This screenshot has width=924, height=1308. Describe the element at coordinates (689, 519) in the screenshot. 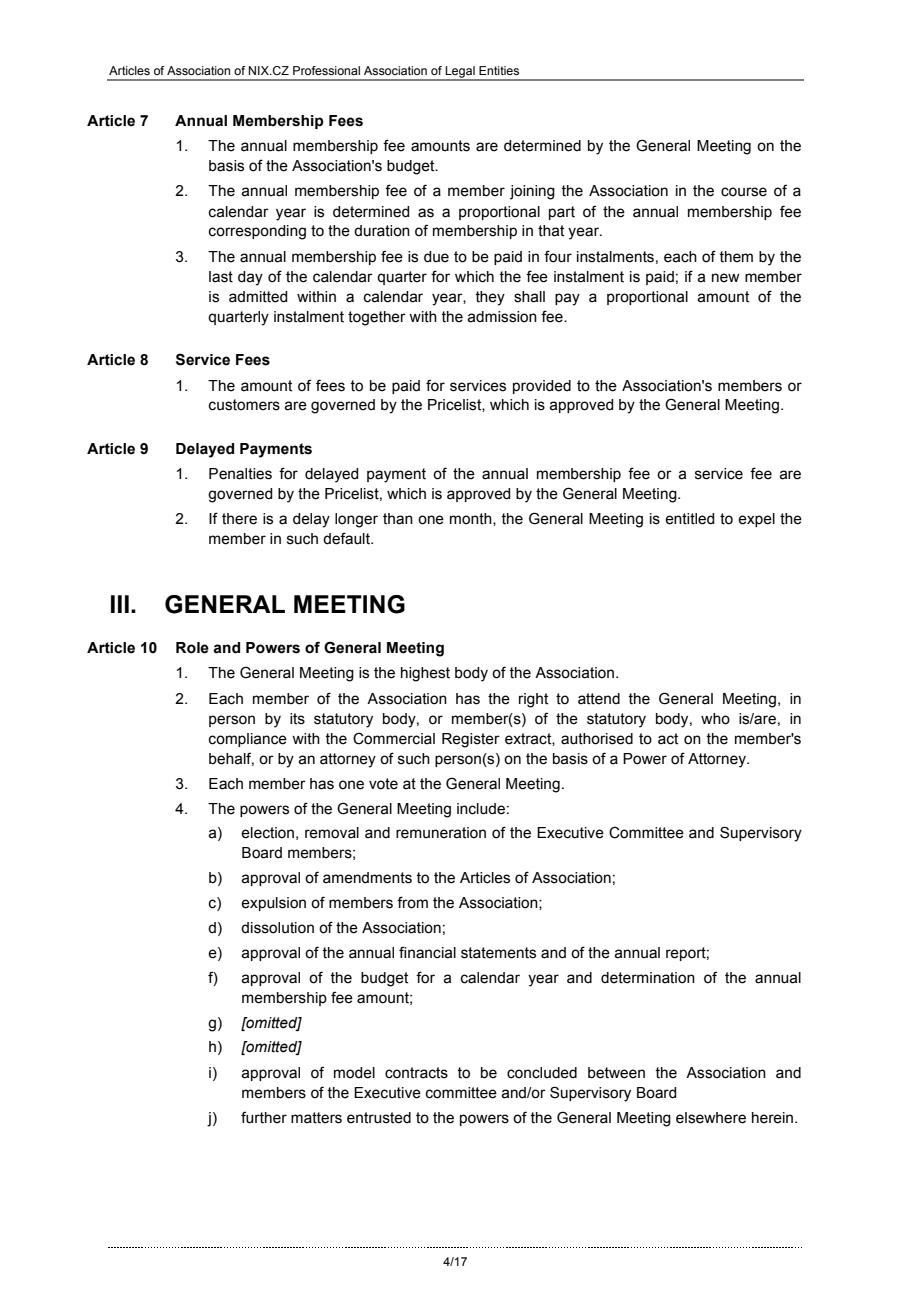

I see `entitled` at that location.
